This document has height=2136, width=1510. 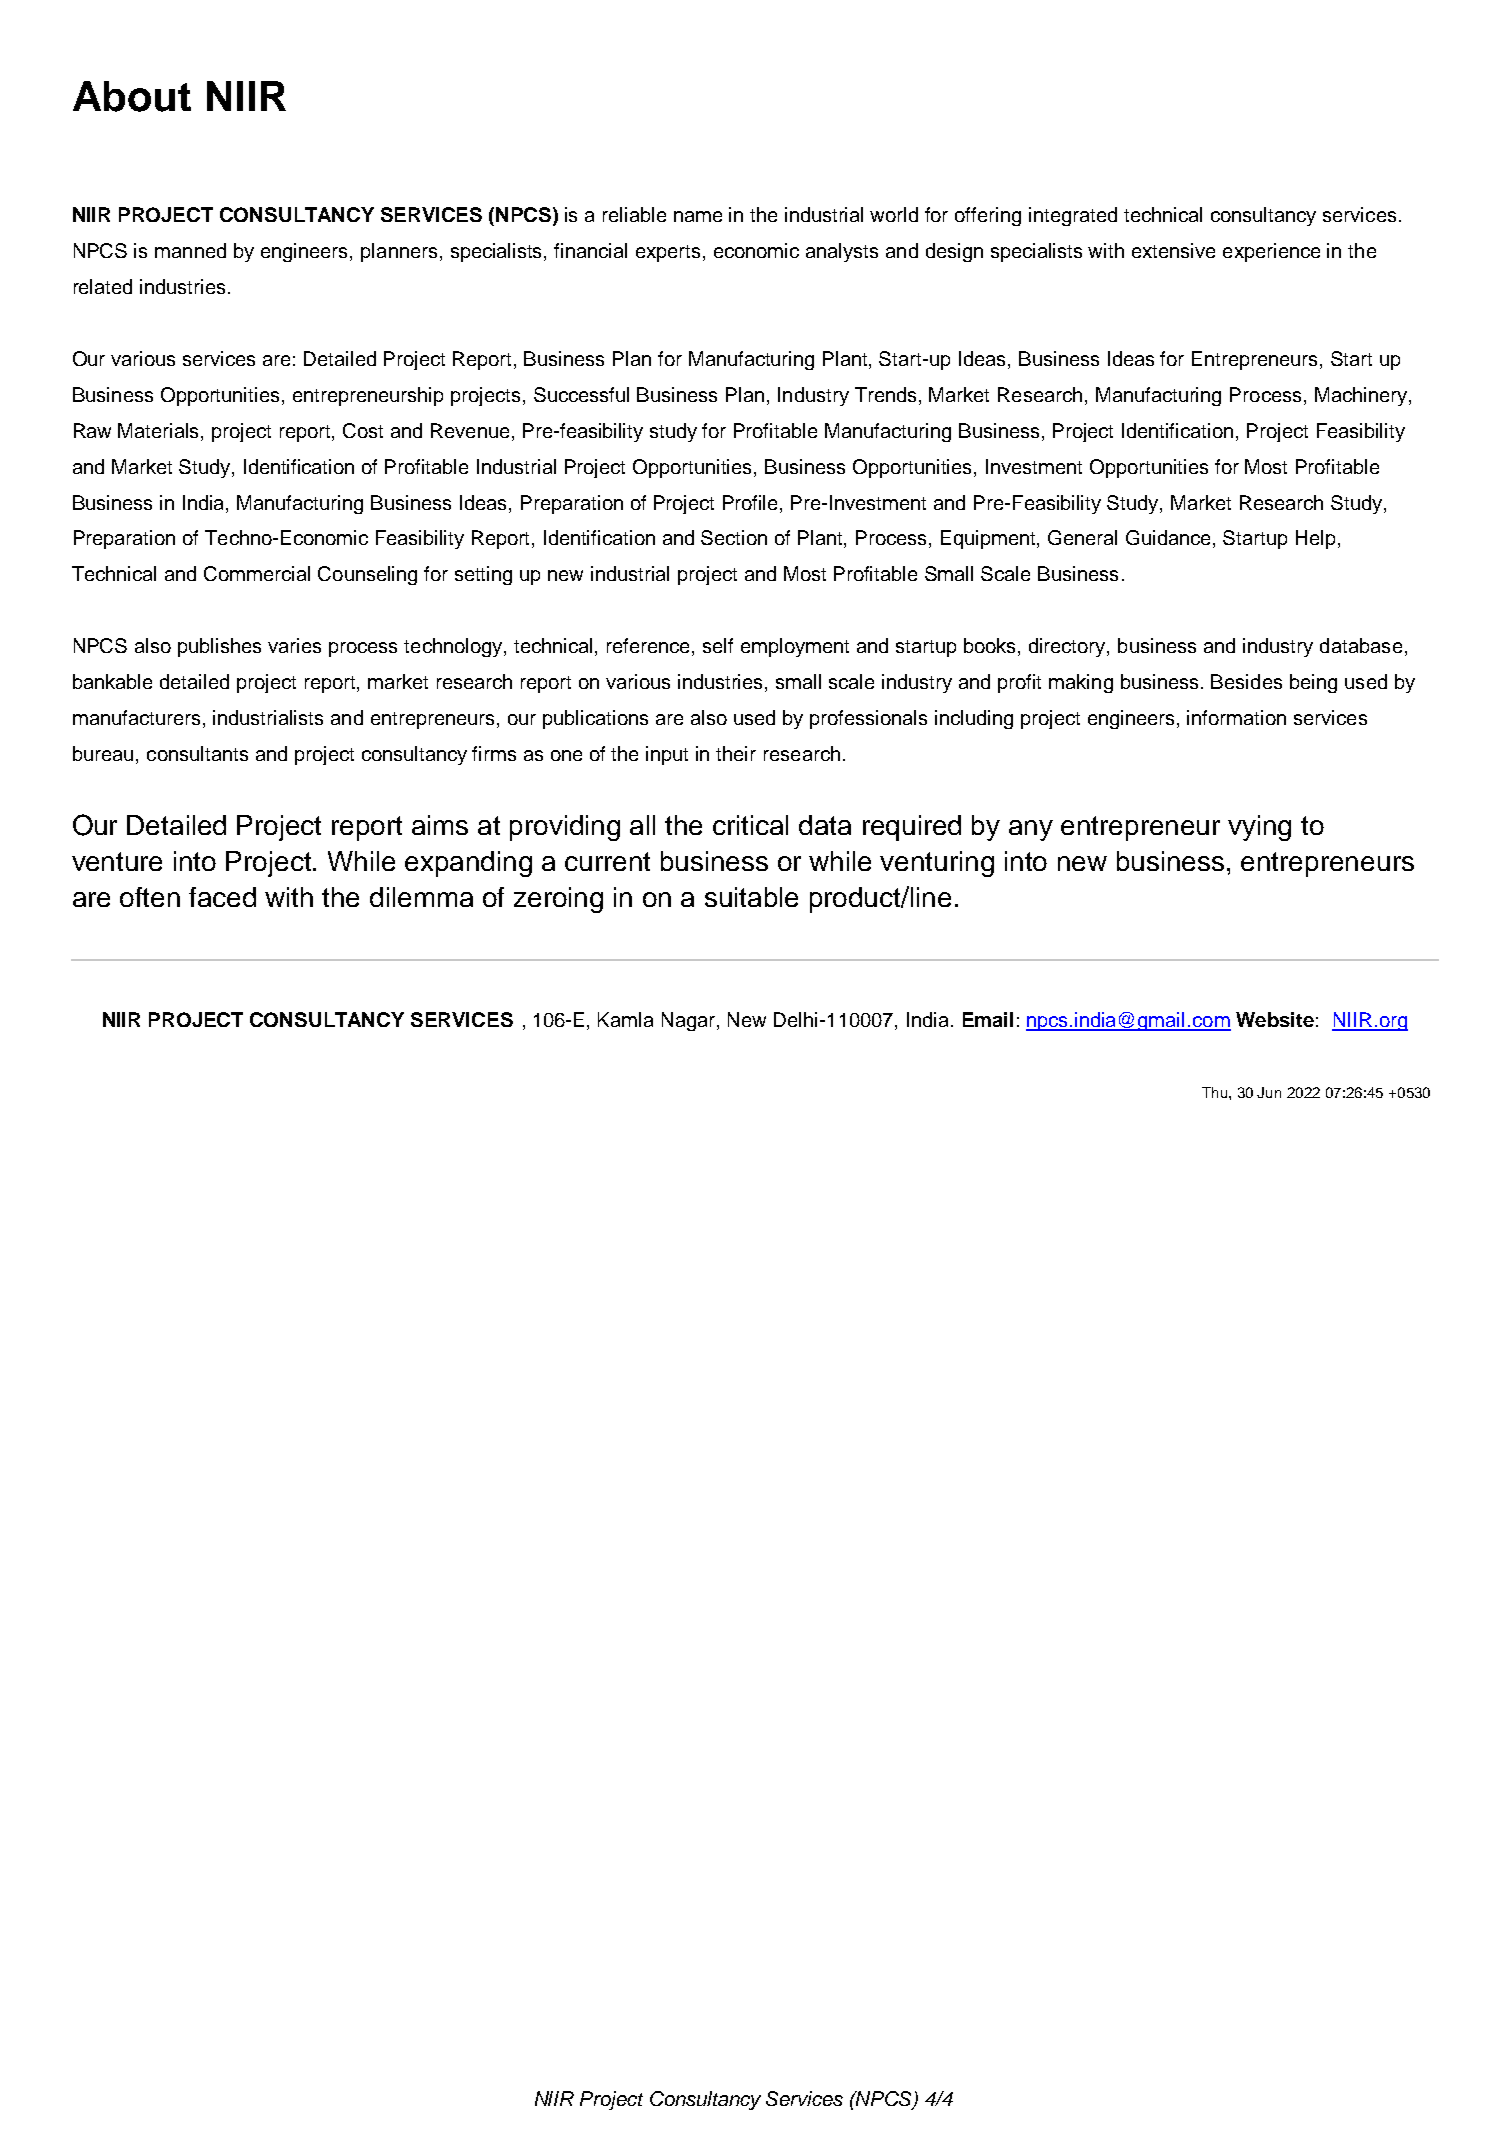 I want to click on Commercial, so click(x=257, y=573).
